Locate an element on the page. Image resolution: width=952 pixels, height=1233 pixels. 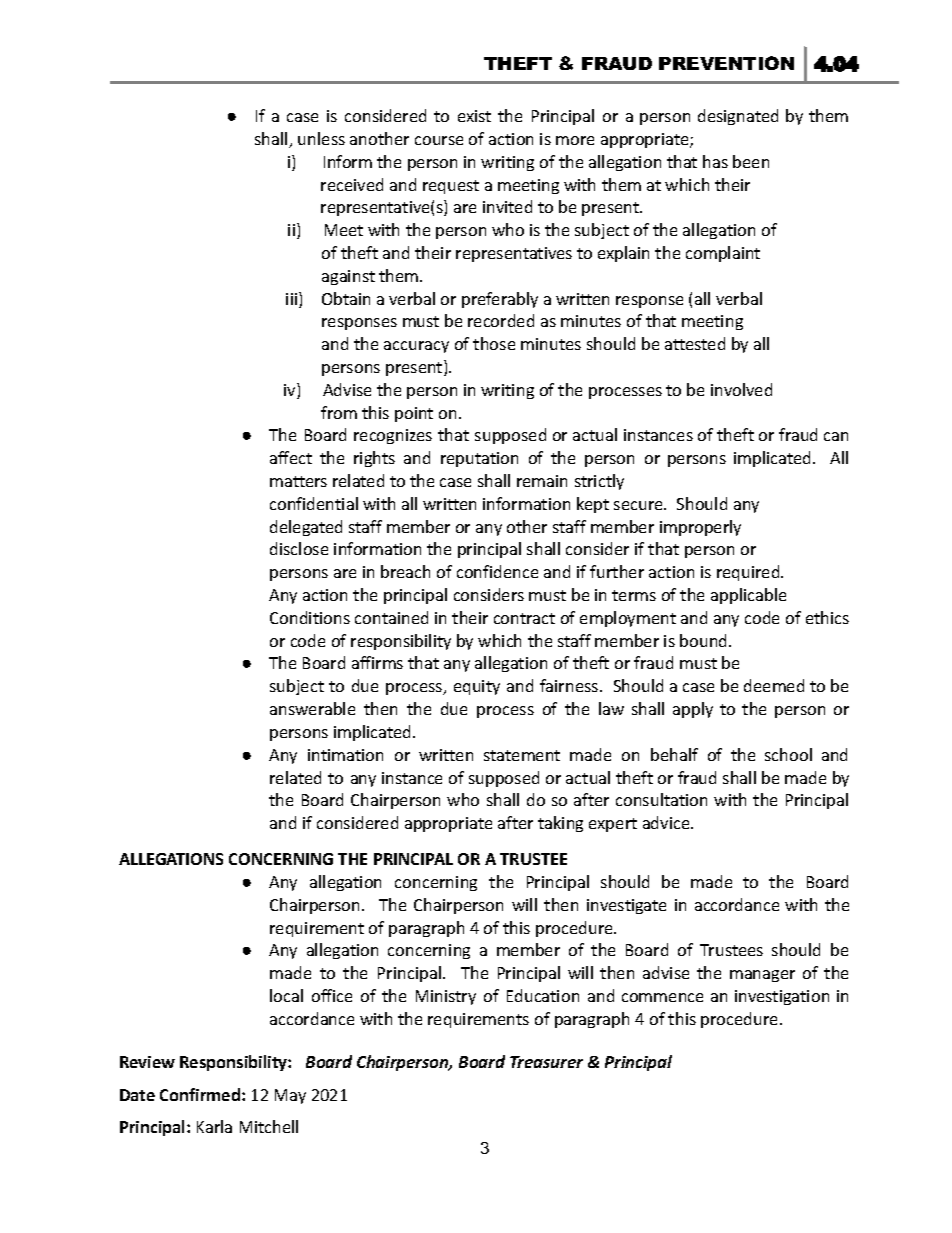
confidence is located at coordinates (497, 571).
